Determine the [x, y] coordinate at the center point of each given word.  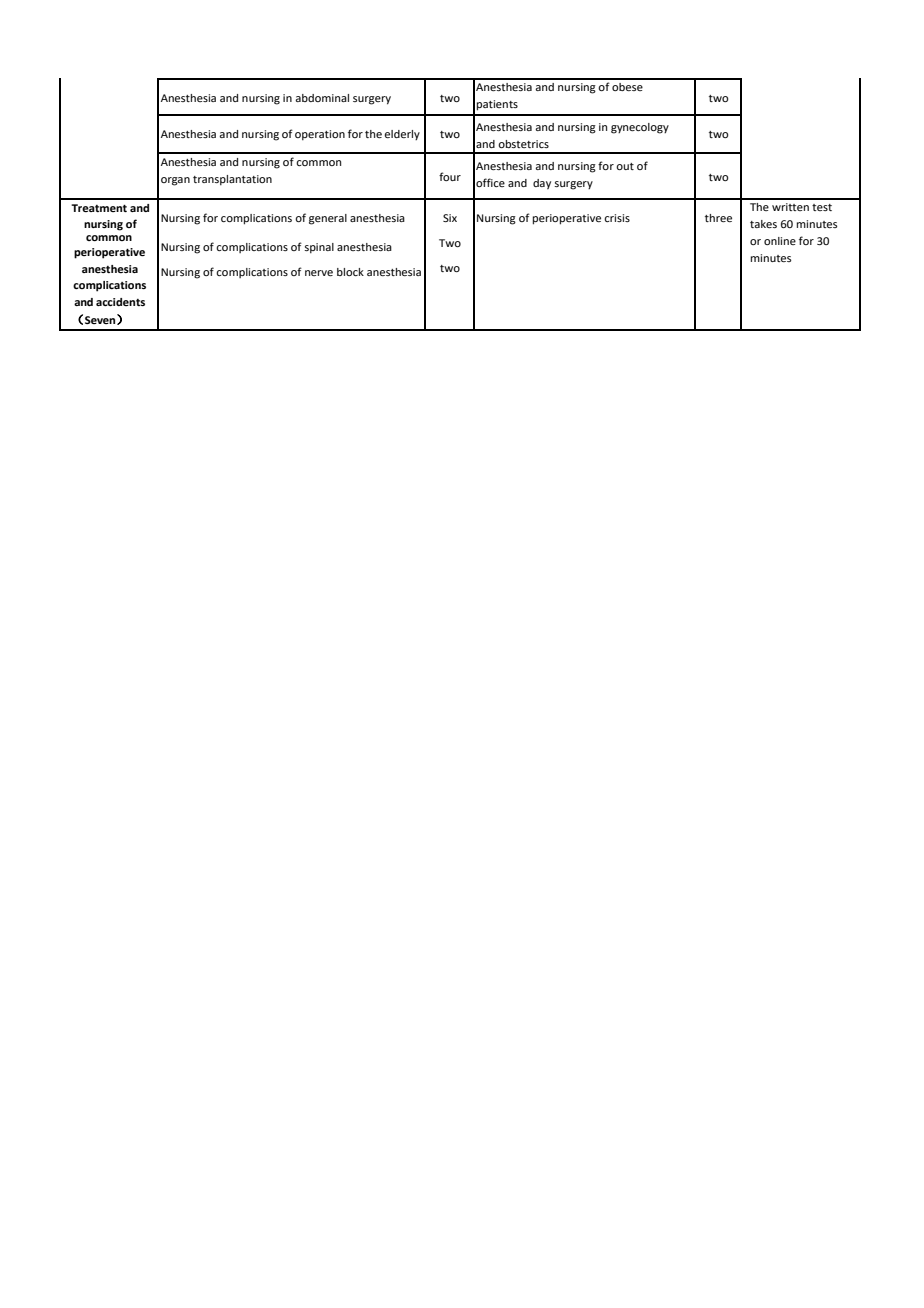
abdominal [322, 98]
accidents [120, 302]
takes [763, 224]
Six [450, 218]
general [328, 219]
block [350, 272]
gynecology [640, 128]
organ [175, 181]
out [625, 166]
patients [497, 105]
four [450, 176]
